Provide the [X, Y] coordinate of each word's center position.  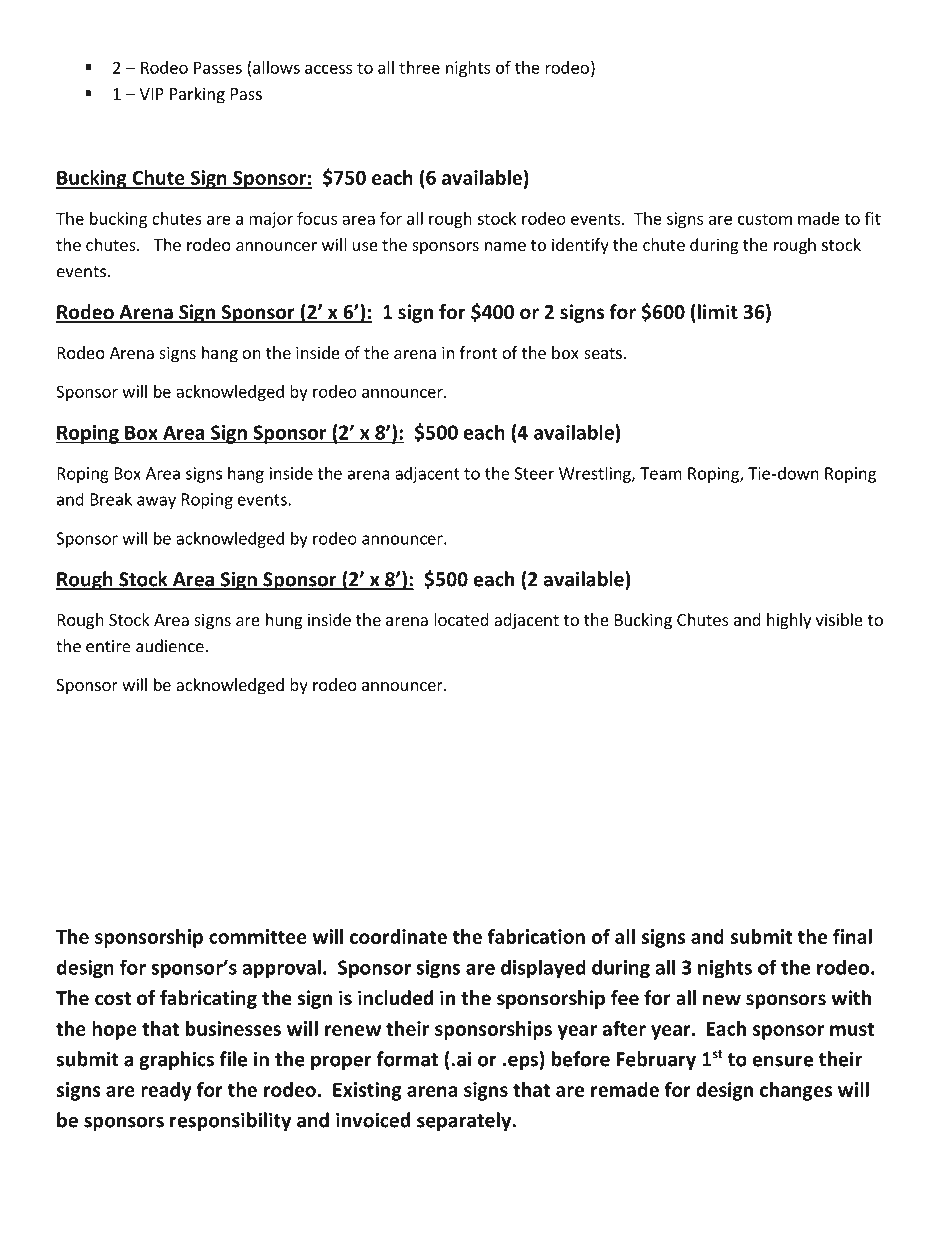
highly [789, 621]
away [156, 502]
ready [166, 1091]
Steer [534, 473]
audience [170, 646]
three [419, 67]
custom [765, 219]
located [461, 619]
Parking [197, 95]
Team [661, 473]
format [407, 1059]
